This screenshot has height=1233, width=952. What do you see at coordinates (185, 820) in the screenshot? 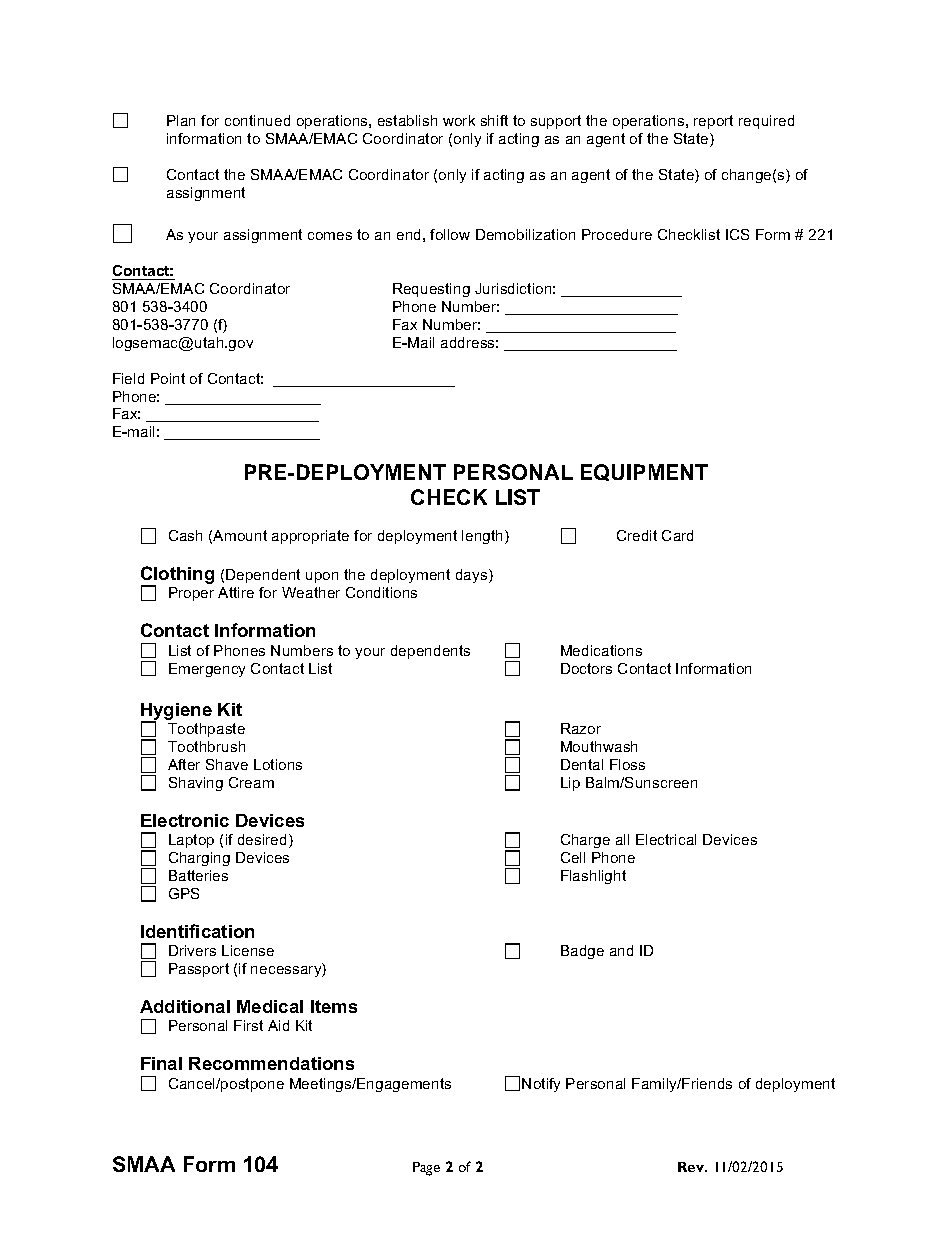
I see `Electronic` at bounding box center [185, 820].
